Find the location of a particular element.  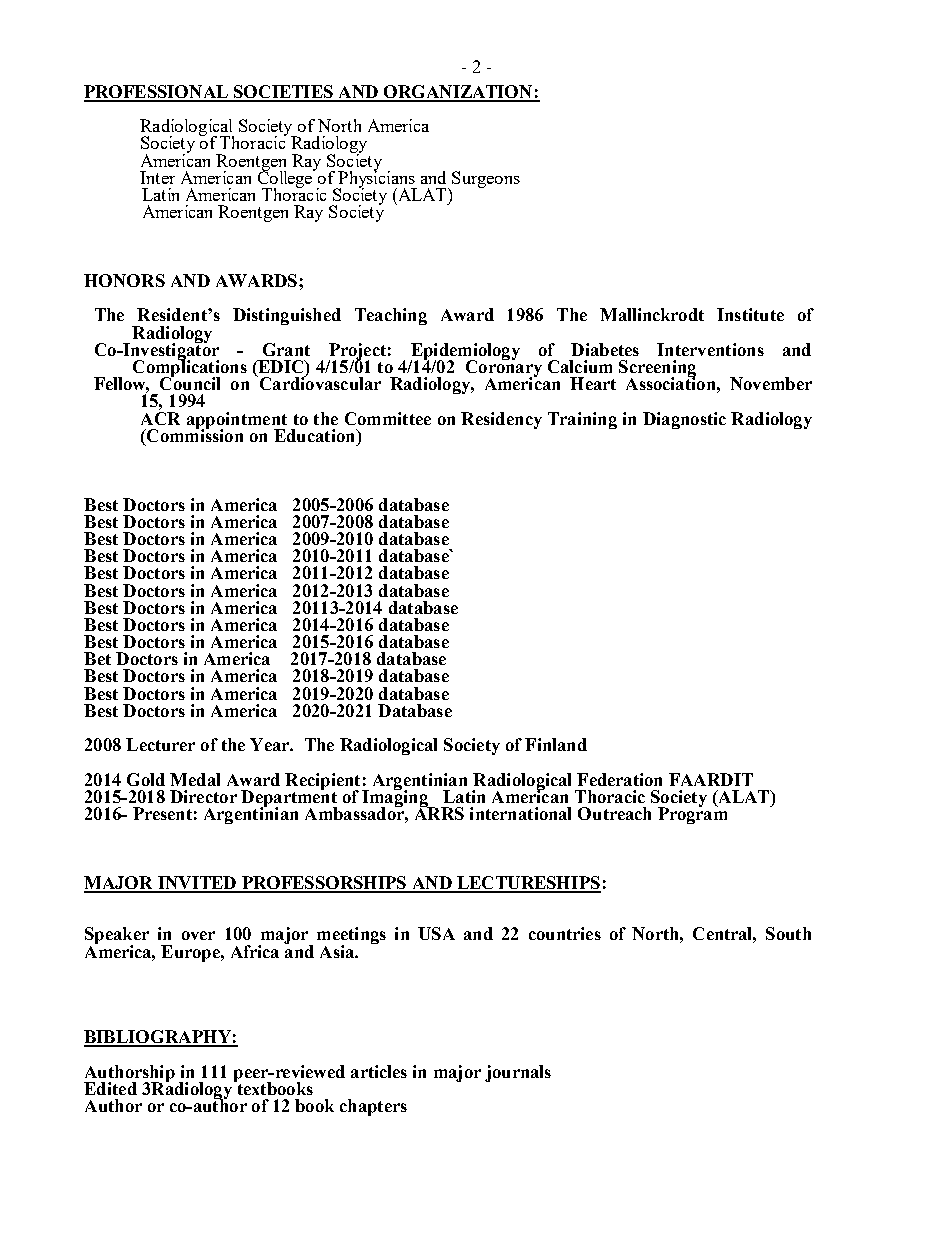

ORGANIZATION is located at coordinates (458, 93).
